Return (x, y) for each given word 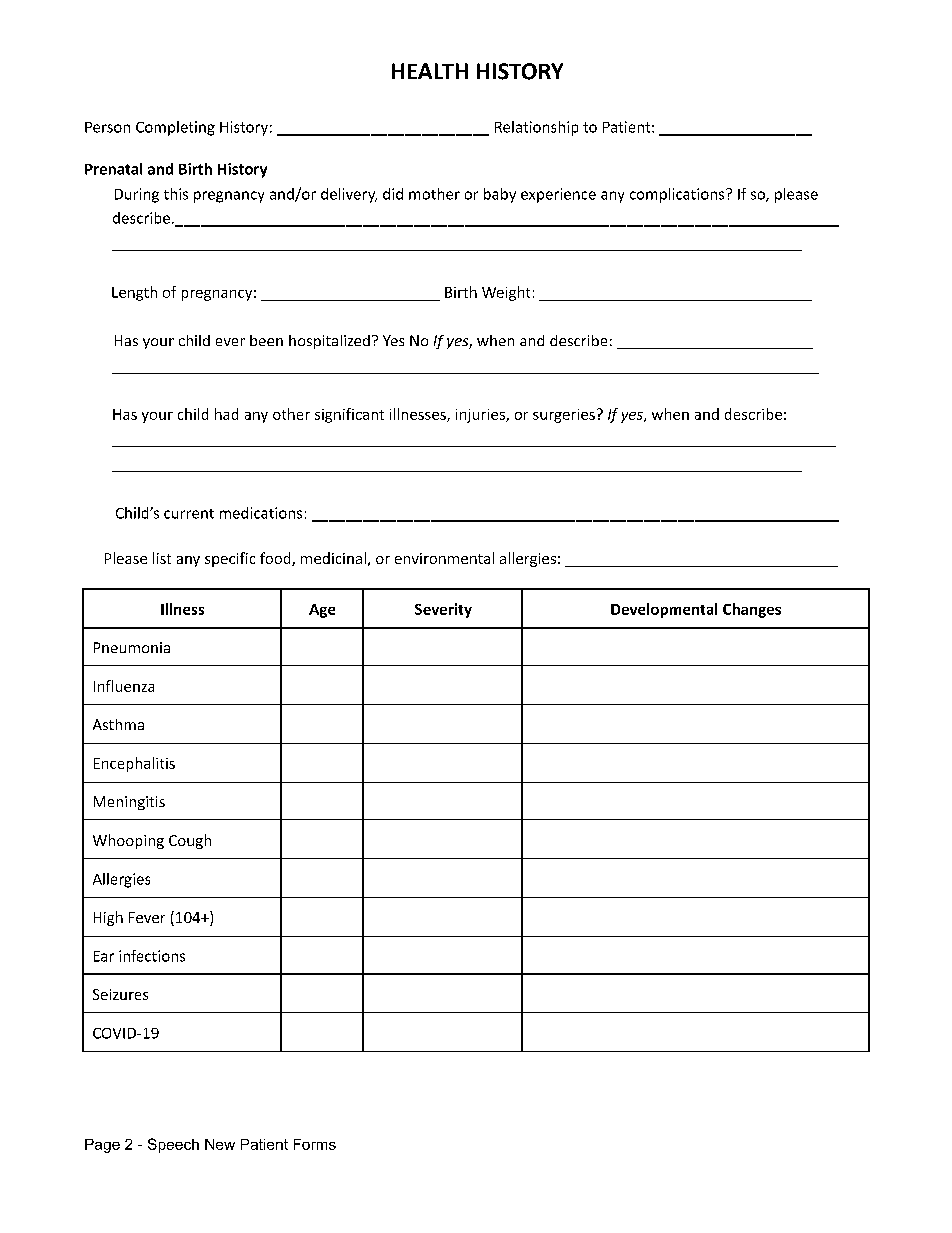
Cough (190, 841)
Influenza (124, 686)
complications (678, 195)
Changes (752, 610)
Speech (173, 1145)
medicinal (333, 558)
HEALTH (430, 71)
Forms (315, 1144)
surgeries (564, 416)
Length (134, 293)
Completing (175, 128)
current (189, 514)
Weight (506, 293)
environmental (444, 558)
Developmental (664, 610)
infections (152, 956)
